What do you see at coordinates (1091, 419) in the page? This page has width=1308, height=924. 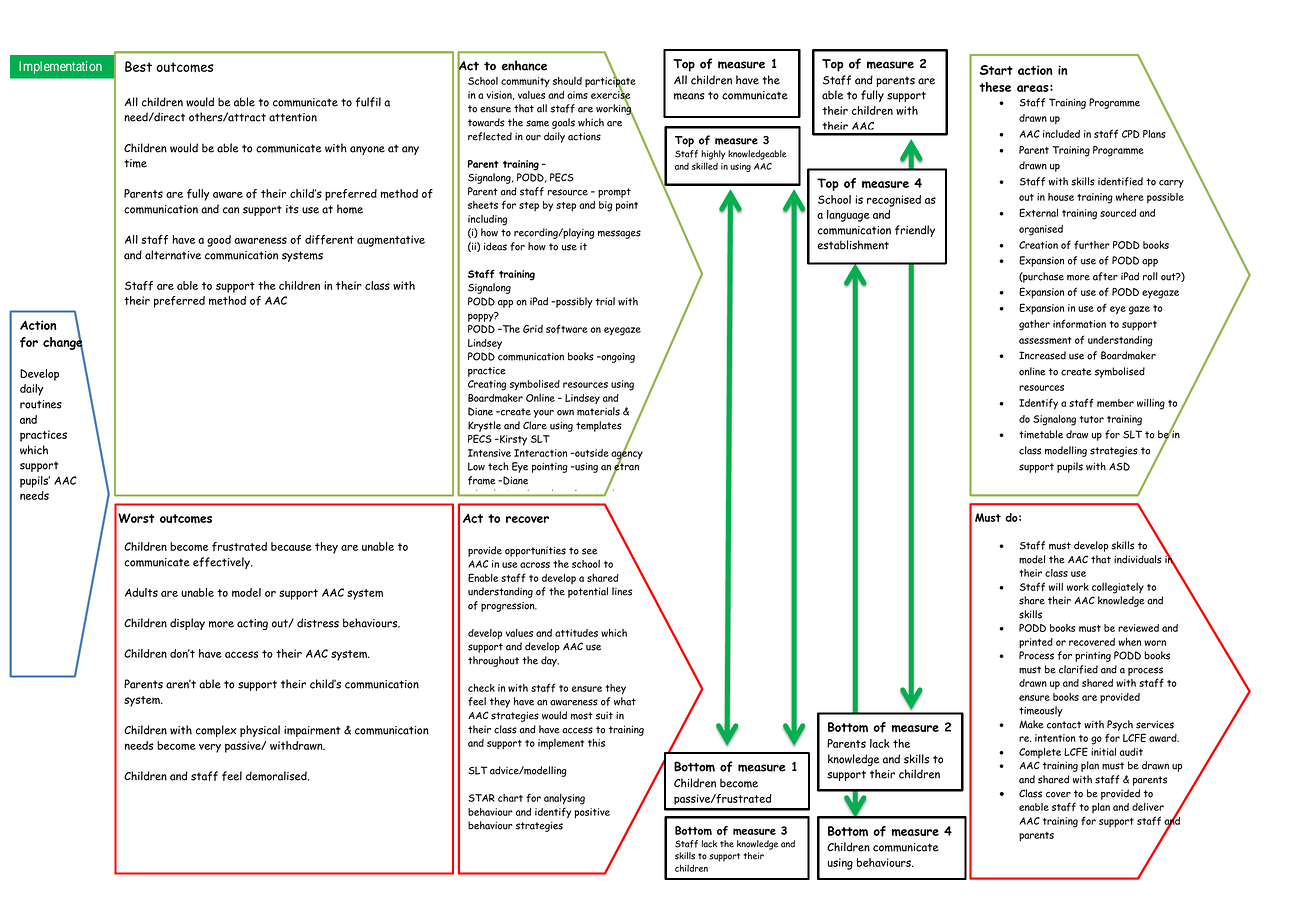 I see `tutor` at bounding box center [1091, 419].
